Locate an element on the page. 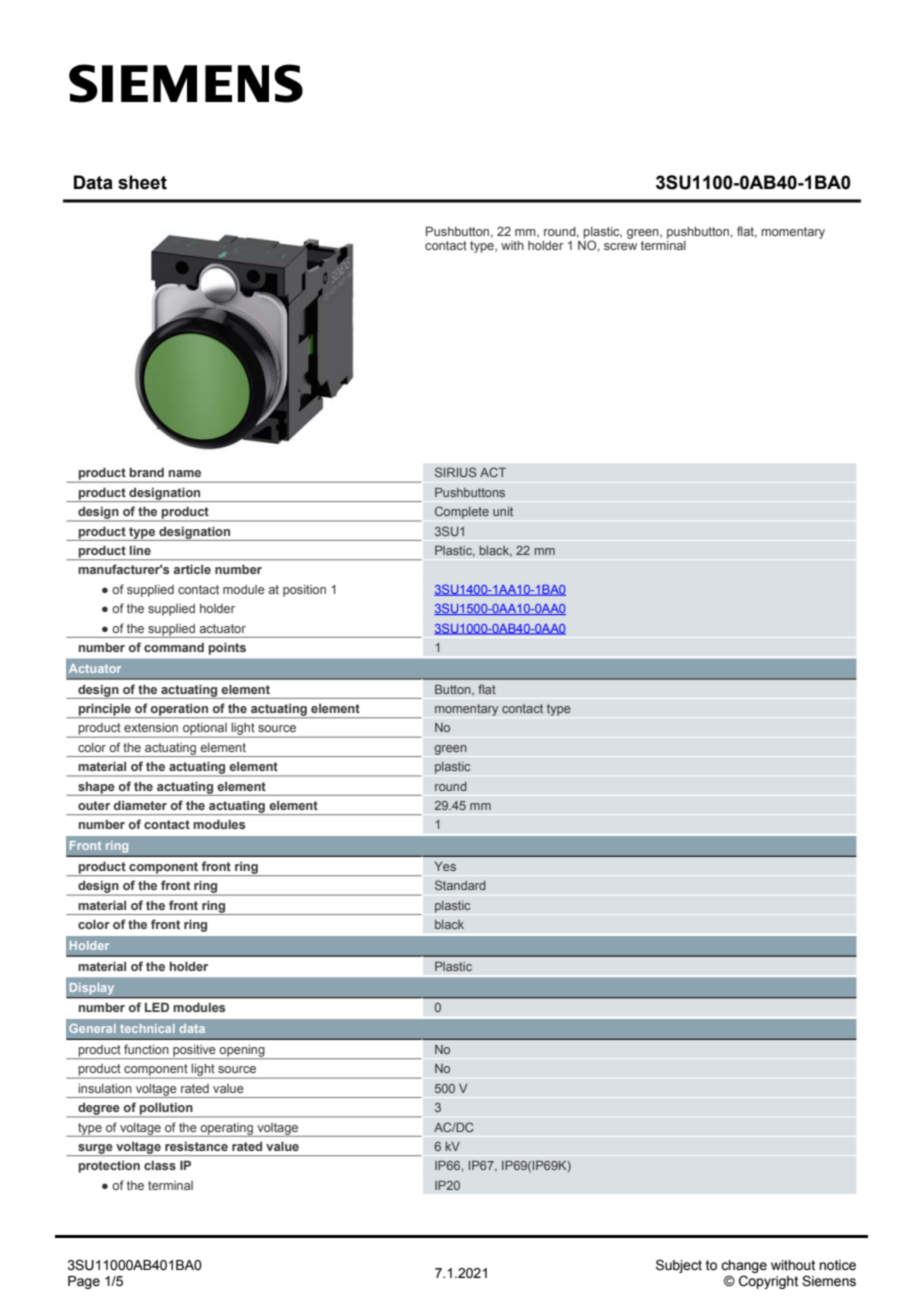  change is located at coordinates (744, 1266).
